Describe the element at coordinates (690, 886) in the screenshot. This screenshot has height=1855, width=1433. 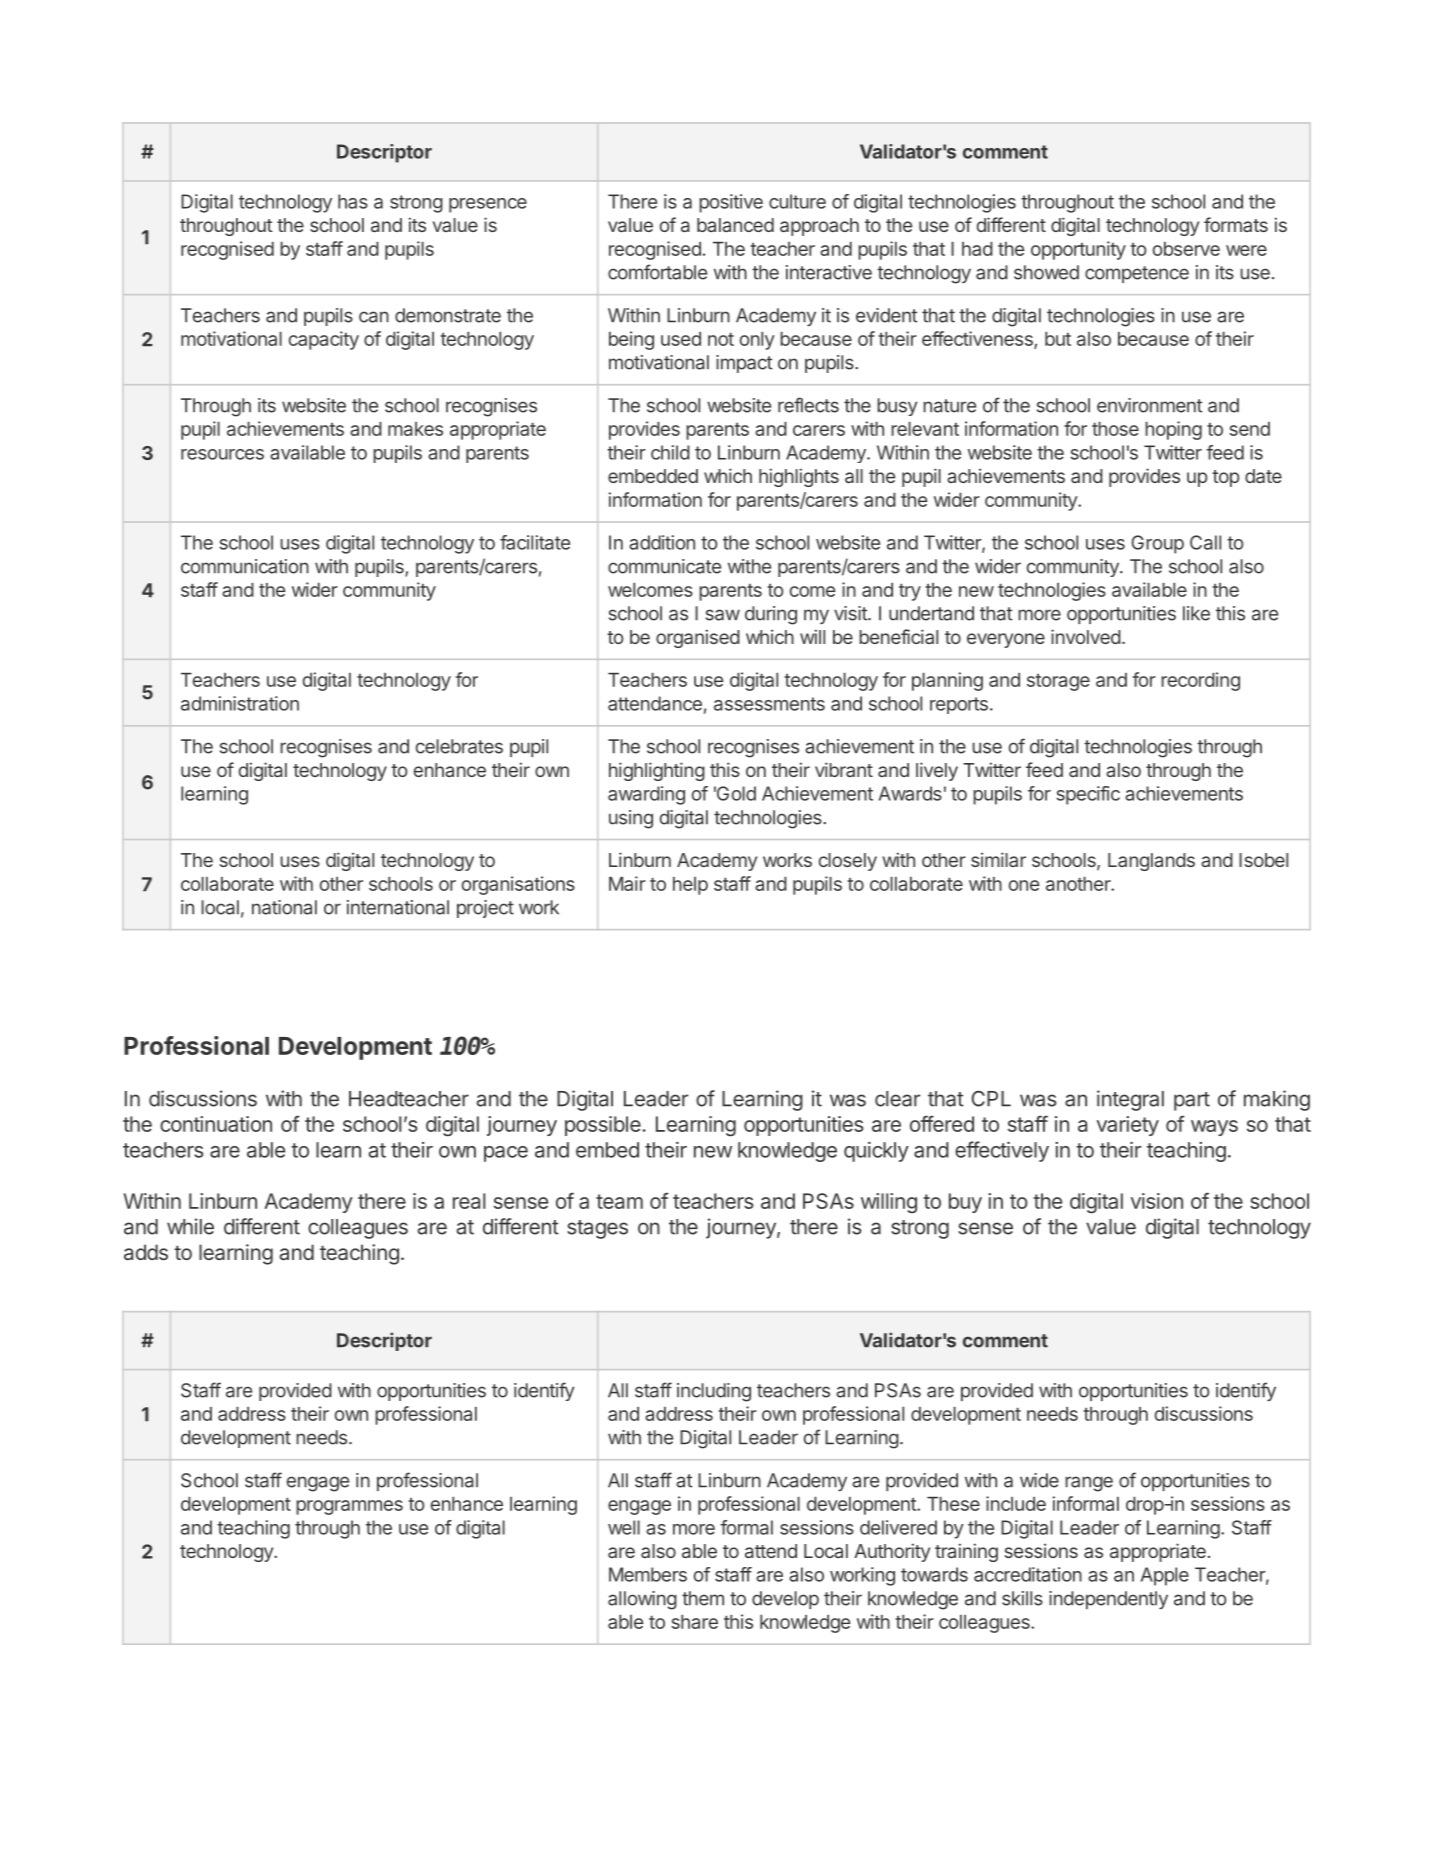
I see `help` at that location.
